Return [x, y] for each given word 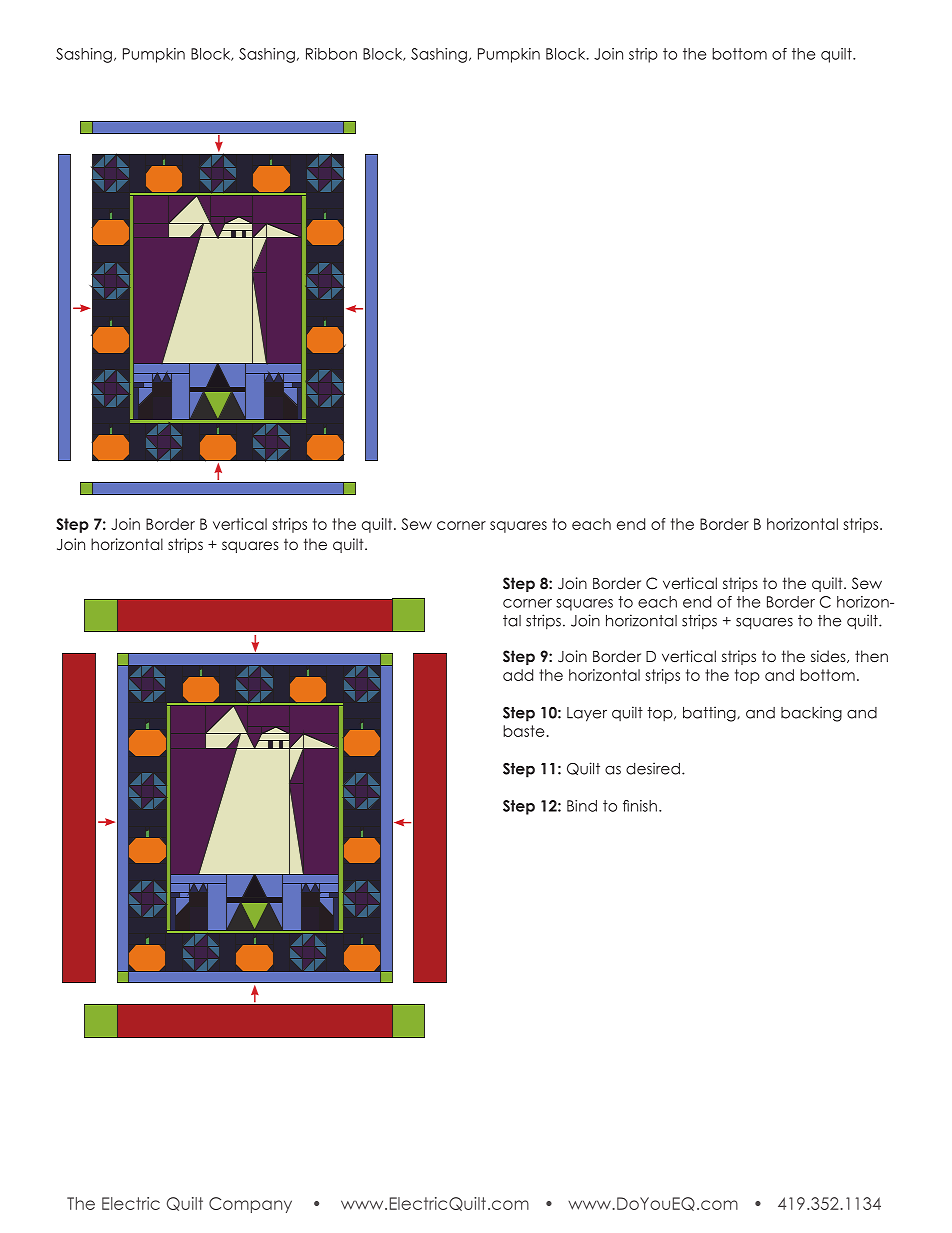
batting [710, 714]
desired [653, 768]
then [871, 656]
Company [250, 1205]
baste [523, 731]
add [518, 675]
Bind [582, 806]
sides [829, 656]
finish [640, 806]
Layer [587, 714]
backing [811, 714]
